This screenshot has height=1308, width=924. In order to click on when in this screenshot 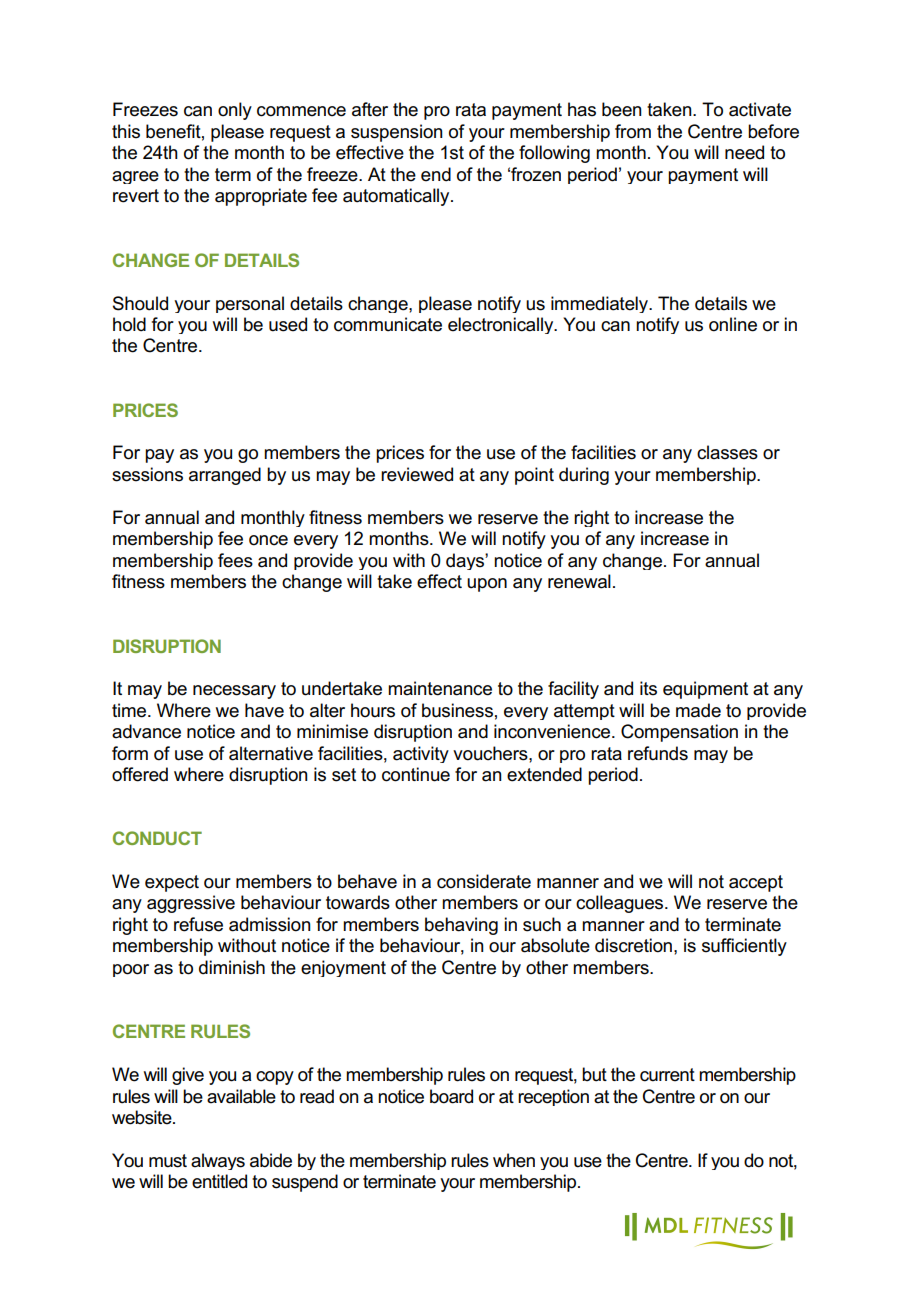, I will do `click(514, 1160)`.
